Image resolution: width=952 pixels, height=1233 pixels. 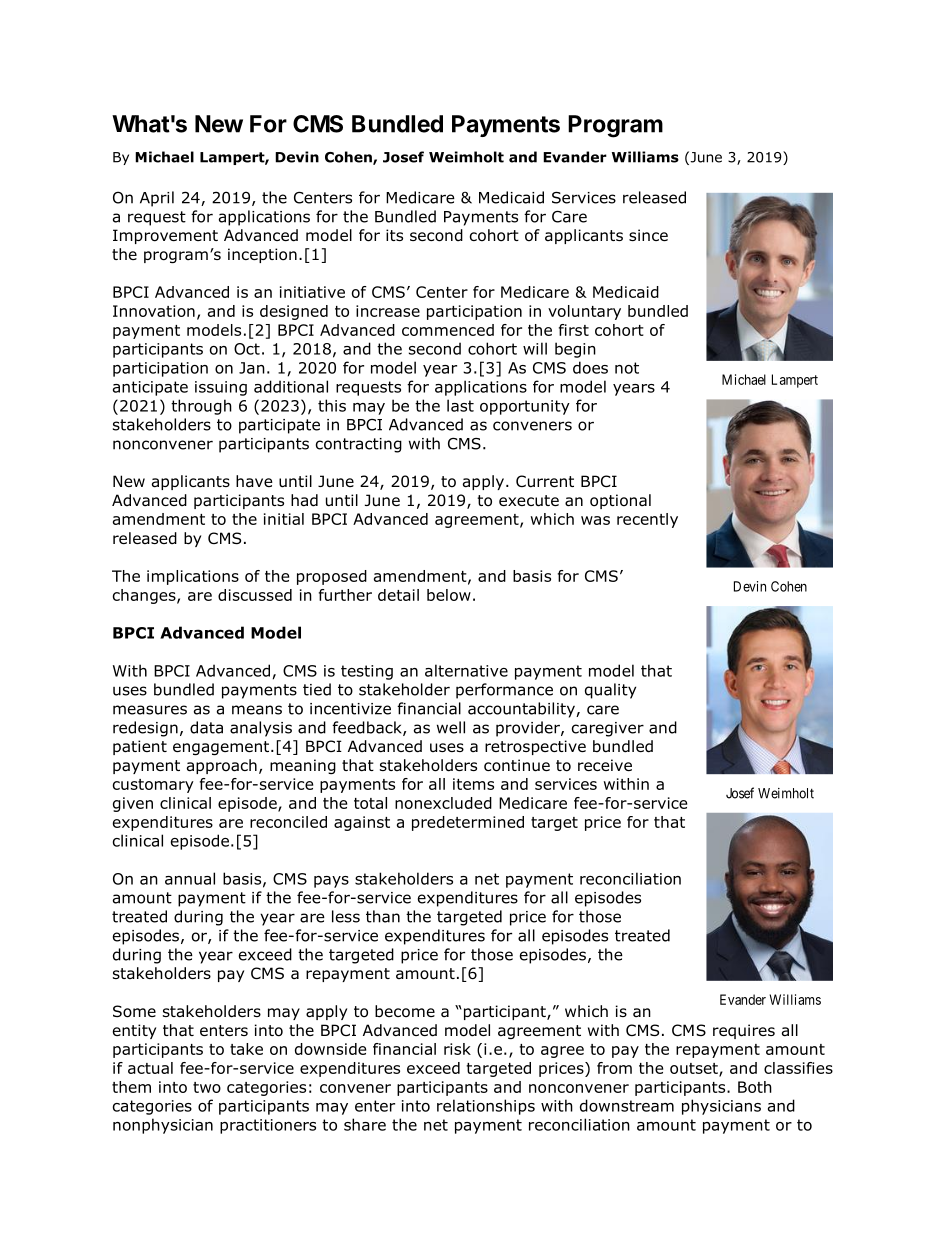 I want to click on Improvement, so click(x=165, y=236).
